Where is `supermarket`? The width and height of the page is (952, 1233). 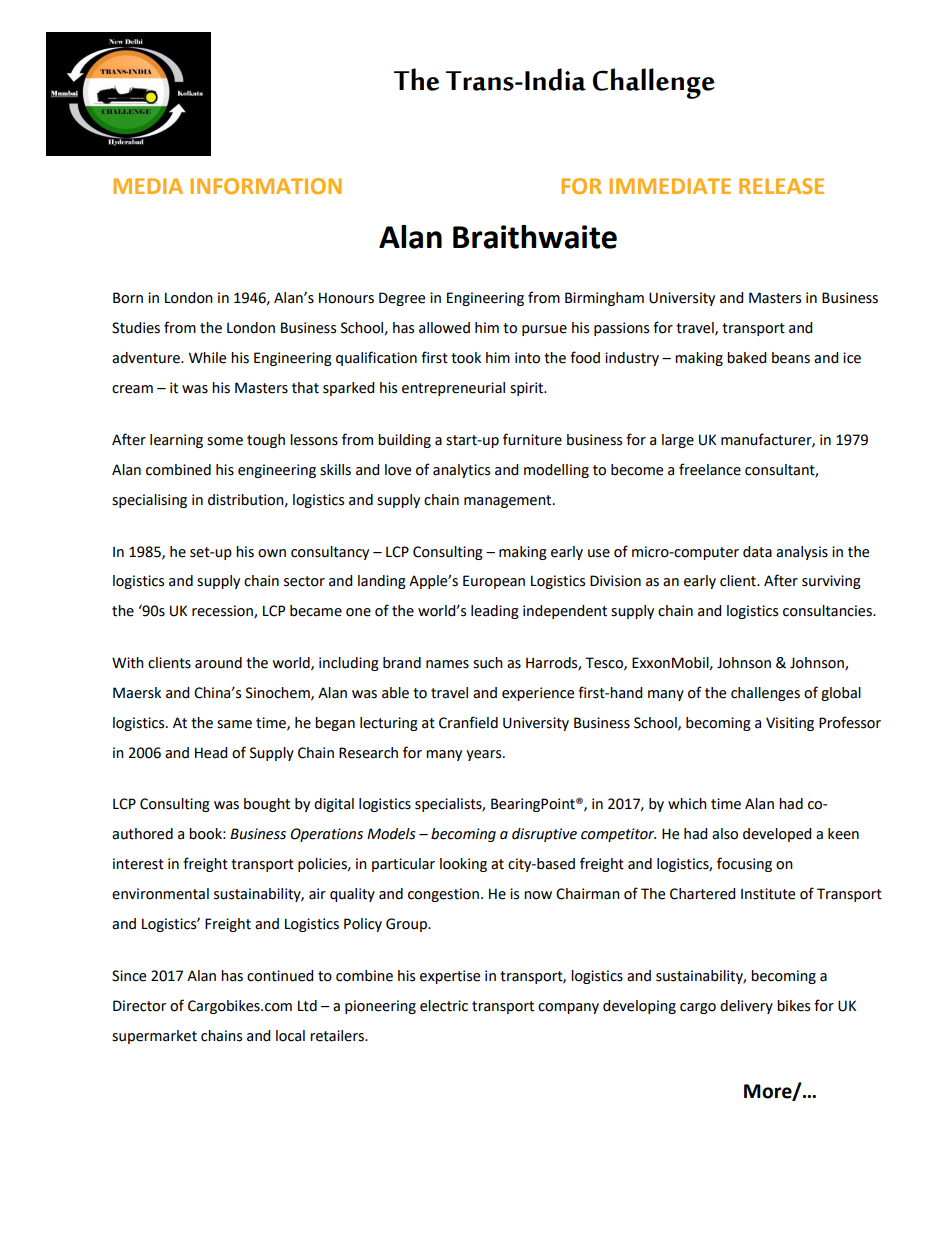 supermarket is located at coordinates (154, 1037).
